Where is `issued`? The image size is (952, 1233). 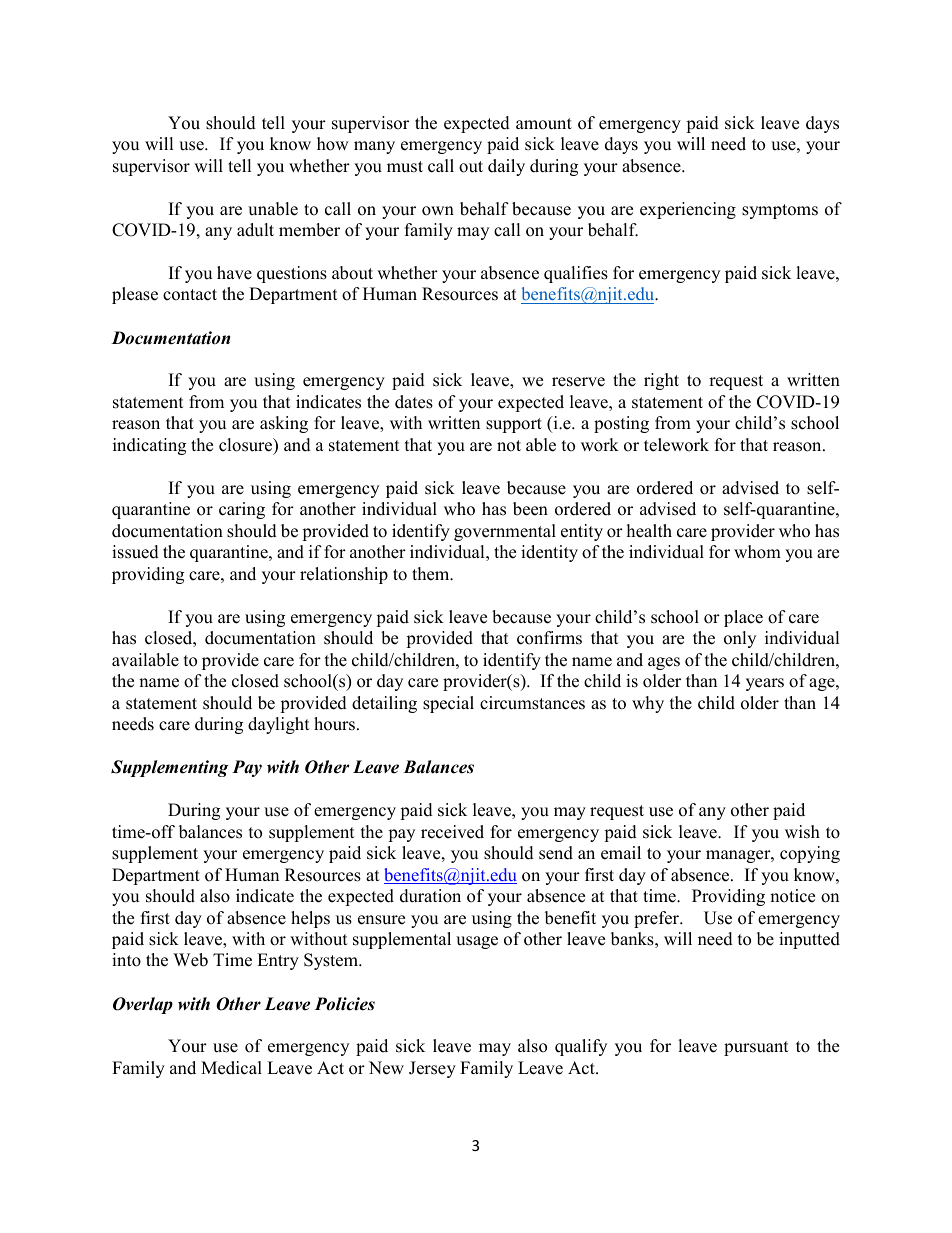 issued is located at coordinates (135, 552).
